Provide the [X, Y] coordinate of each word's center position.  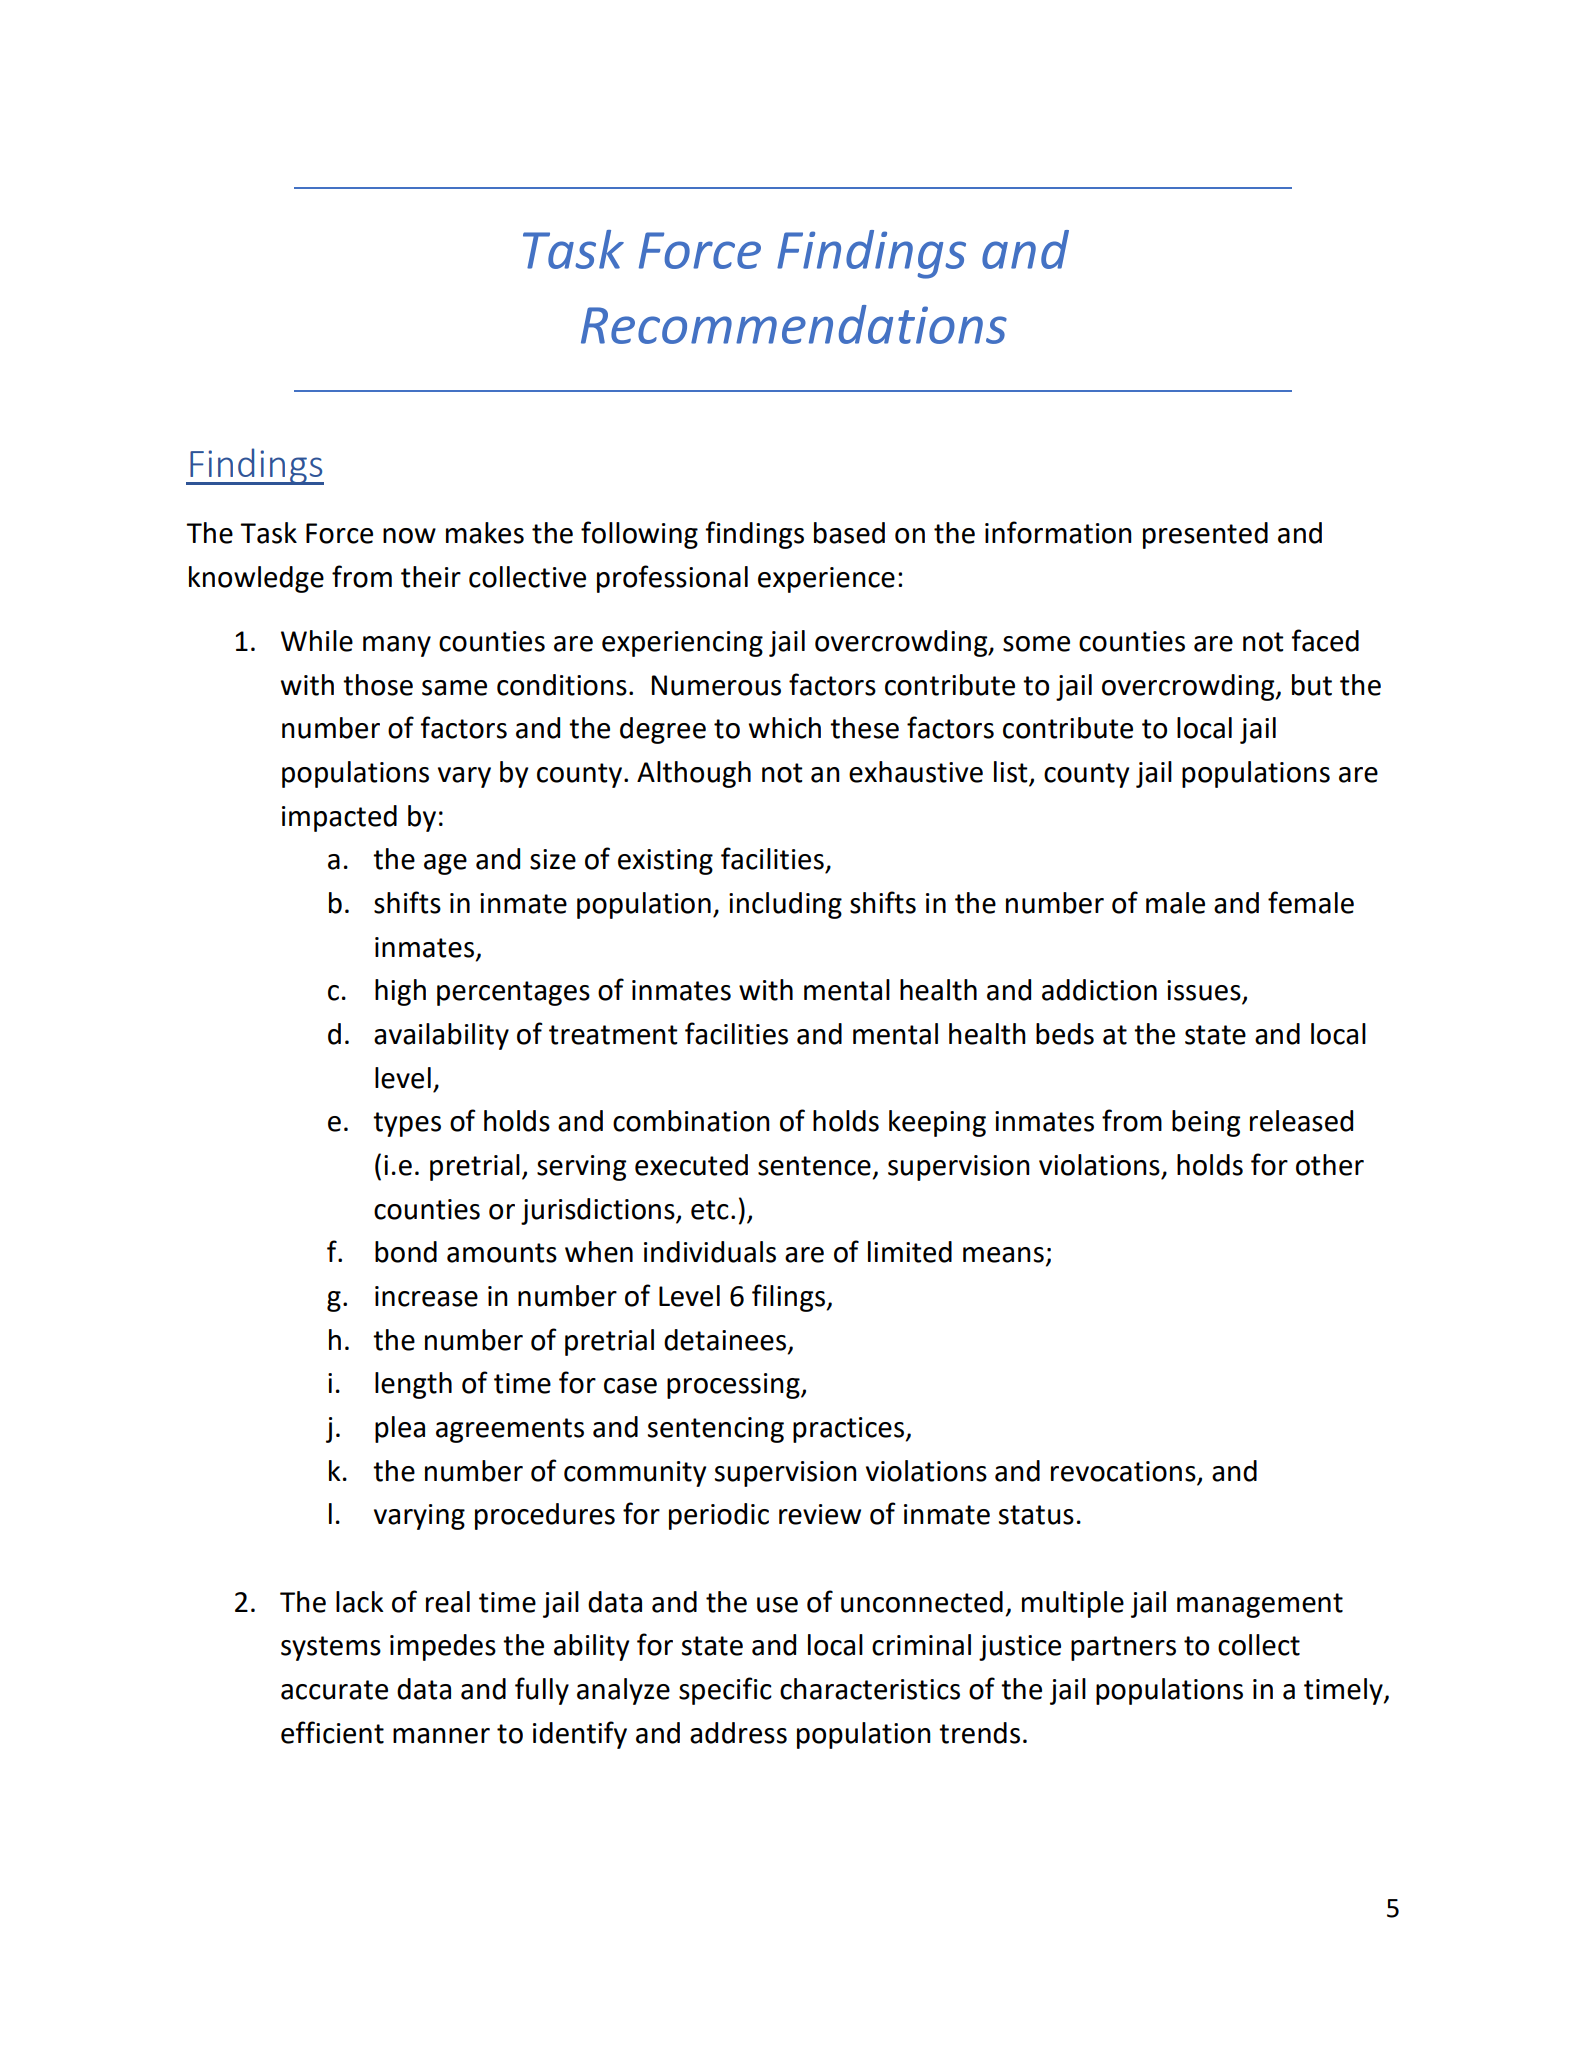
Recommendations [794, 324]
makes [485, 533]
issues [1205, 991]
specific [725, 1691]
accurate [334, 1690]
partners [1123, 1648]
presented [1205, 535]
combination [691, 1121]
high [400, 992]
